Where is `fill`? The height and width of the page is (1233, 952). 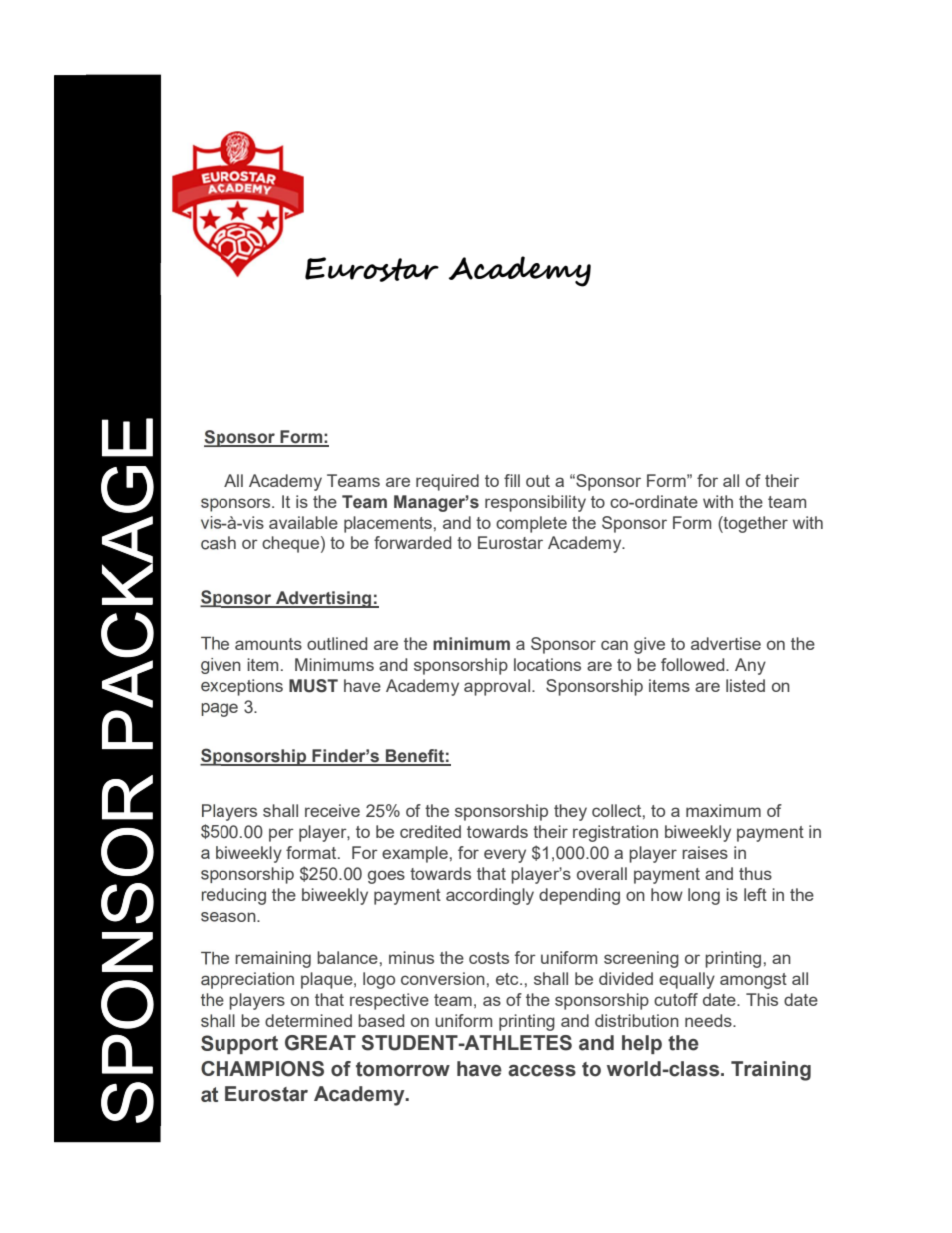
fill is located at coordinates (512, 480).
